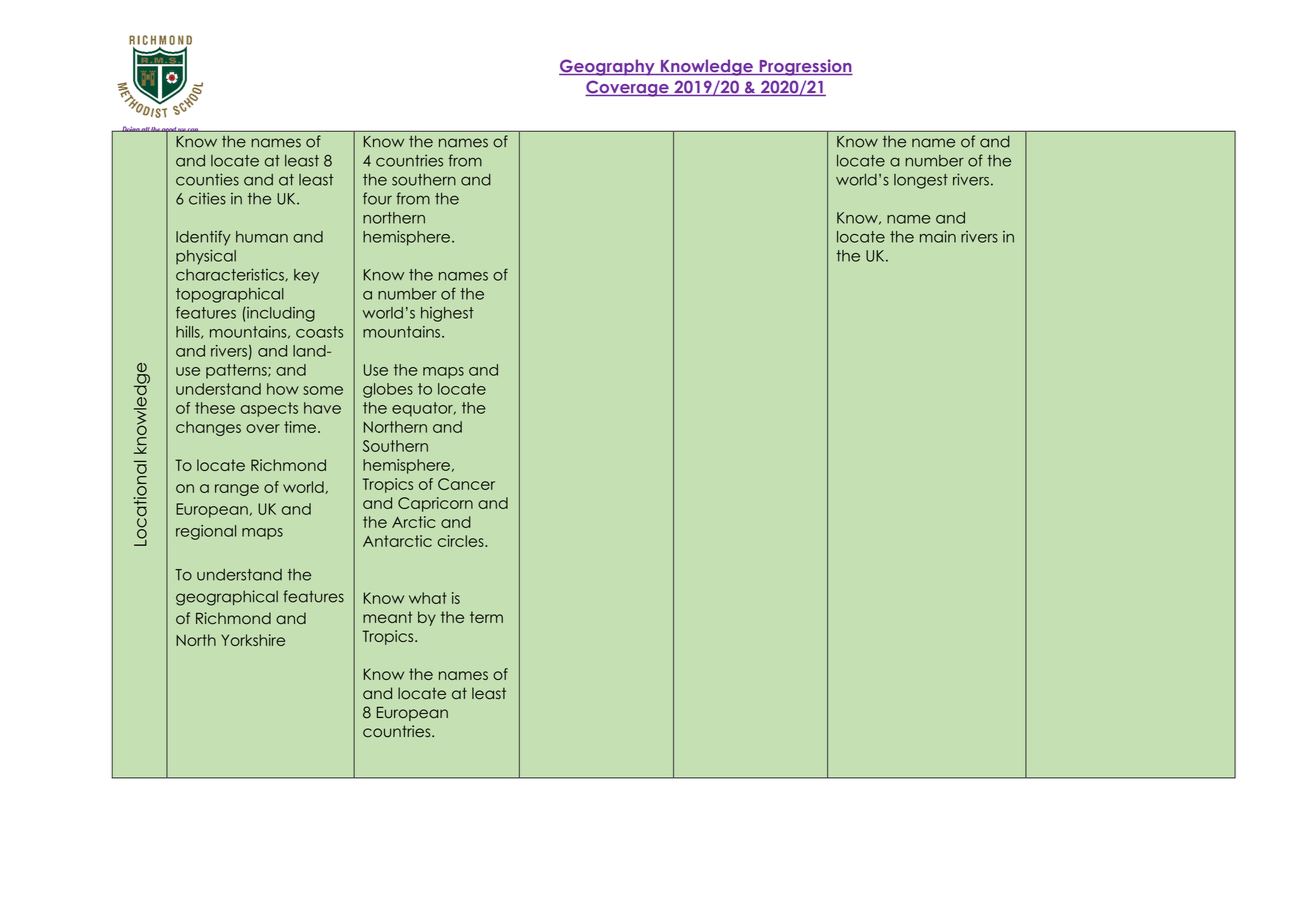  What do you see at coordinates (805, 67) in the page?
I see `Progression` at bounding box center [805, 67].
